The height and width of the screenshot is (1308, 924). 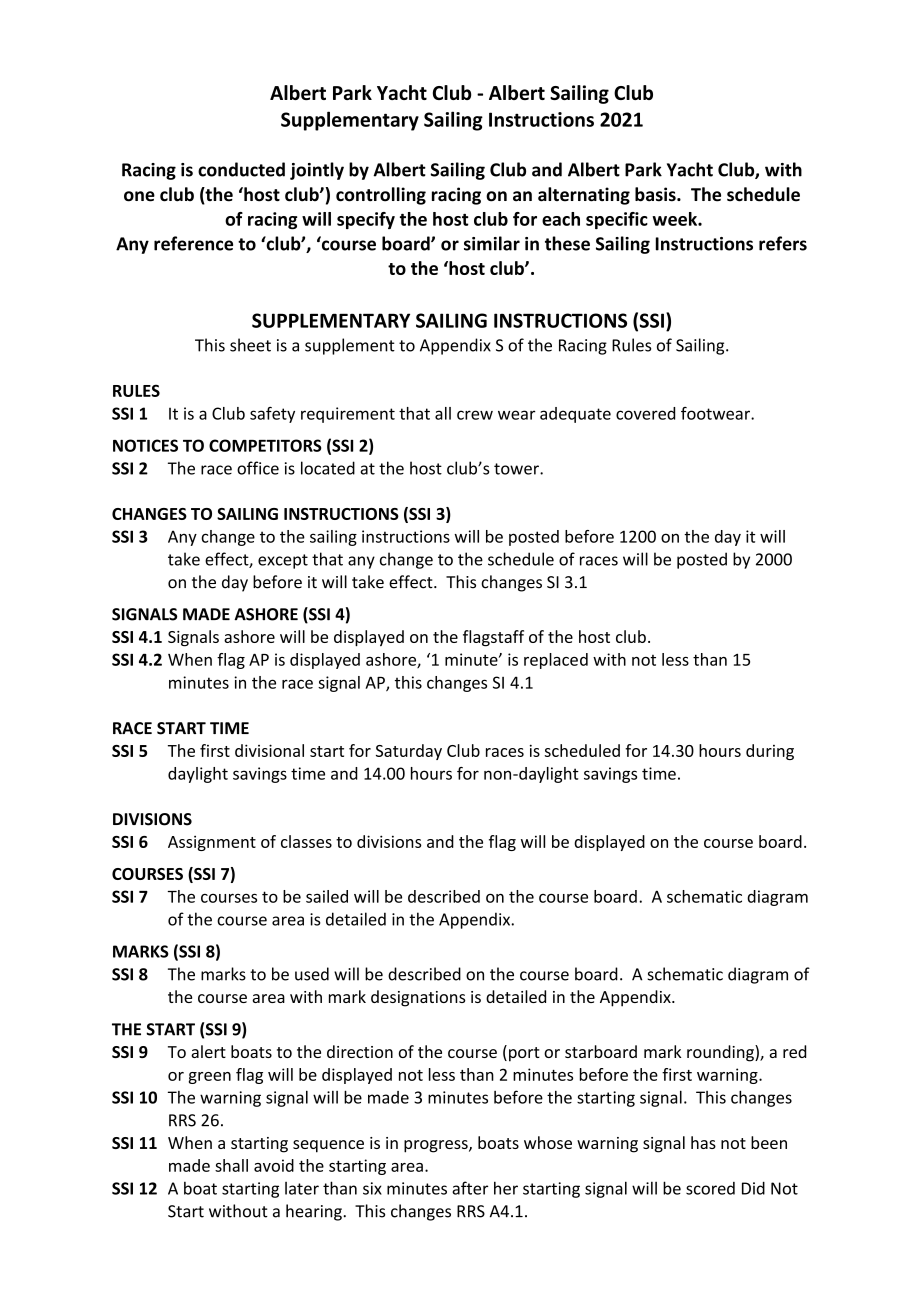 I want to click on specific, so click(x=617, y=220).
